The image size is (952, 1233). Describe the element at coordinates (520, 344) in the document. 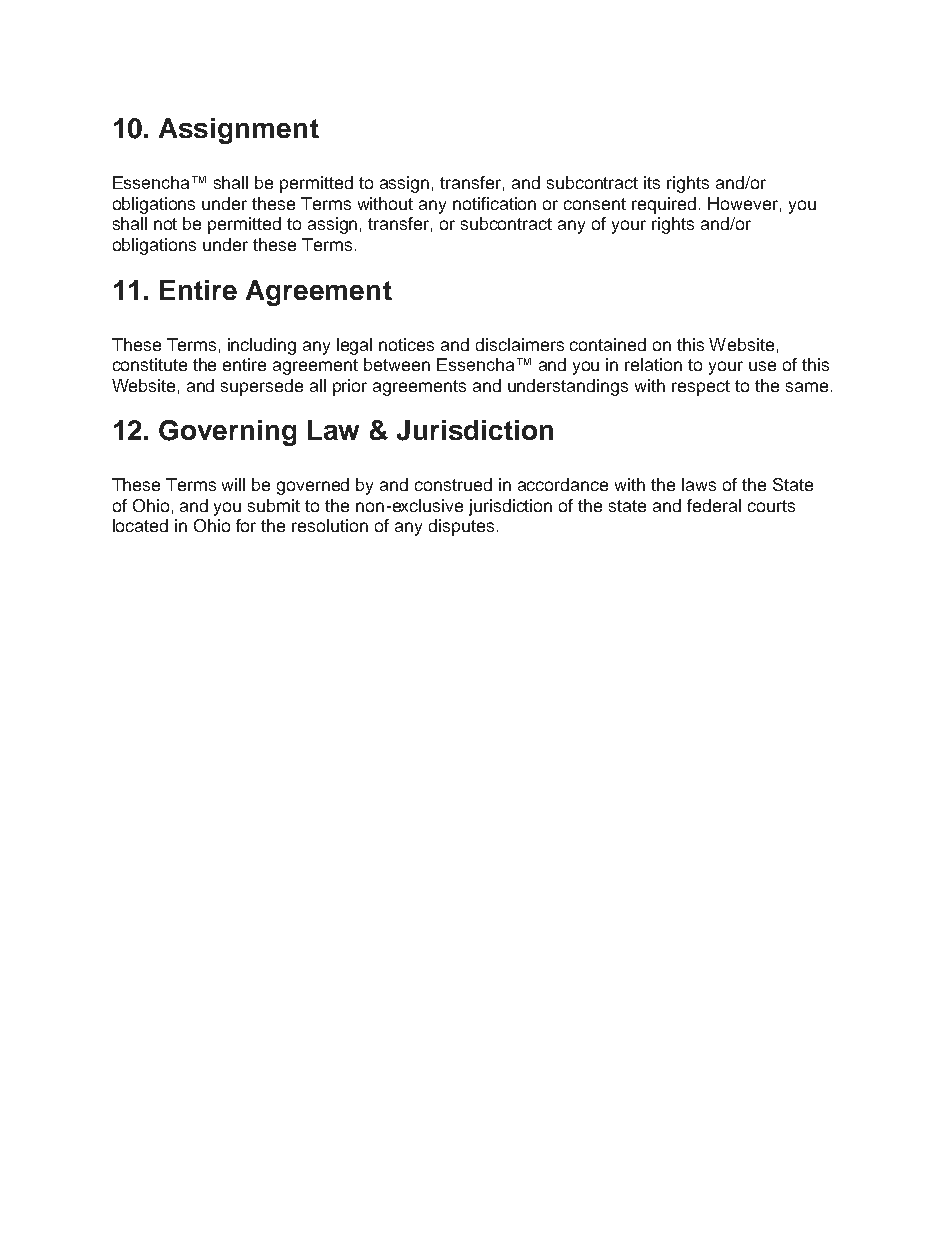

I see `disclaimers` at that location.
